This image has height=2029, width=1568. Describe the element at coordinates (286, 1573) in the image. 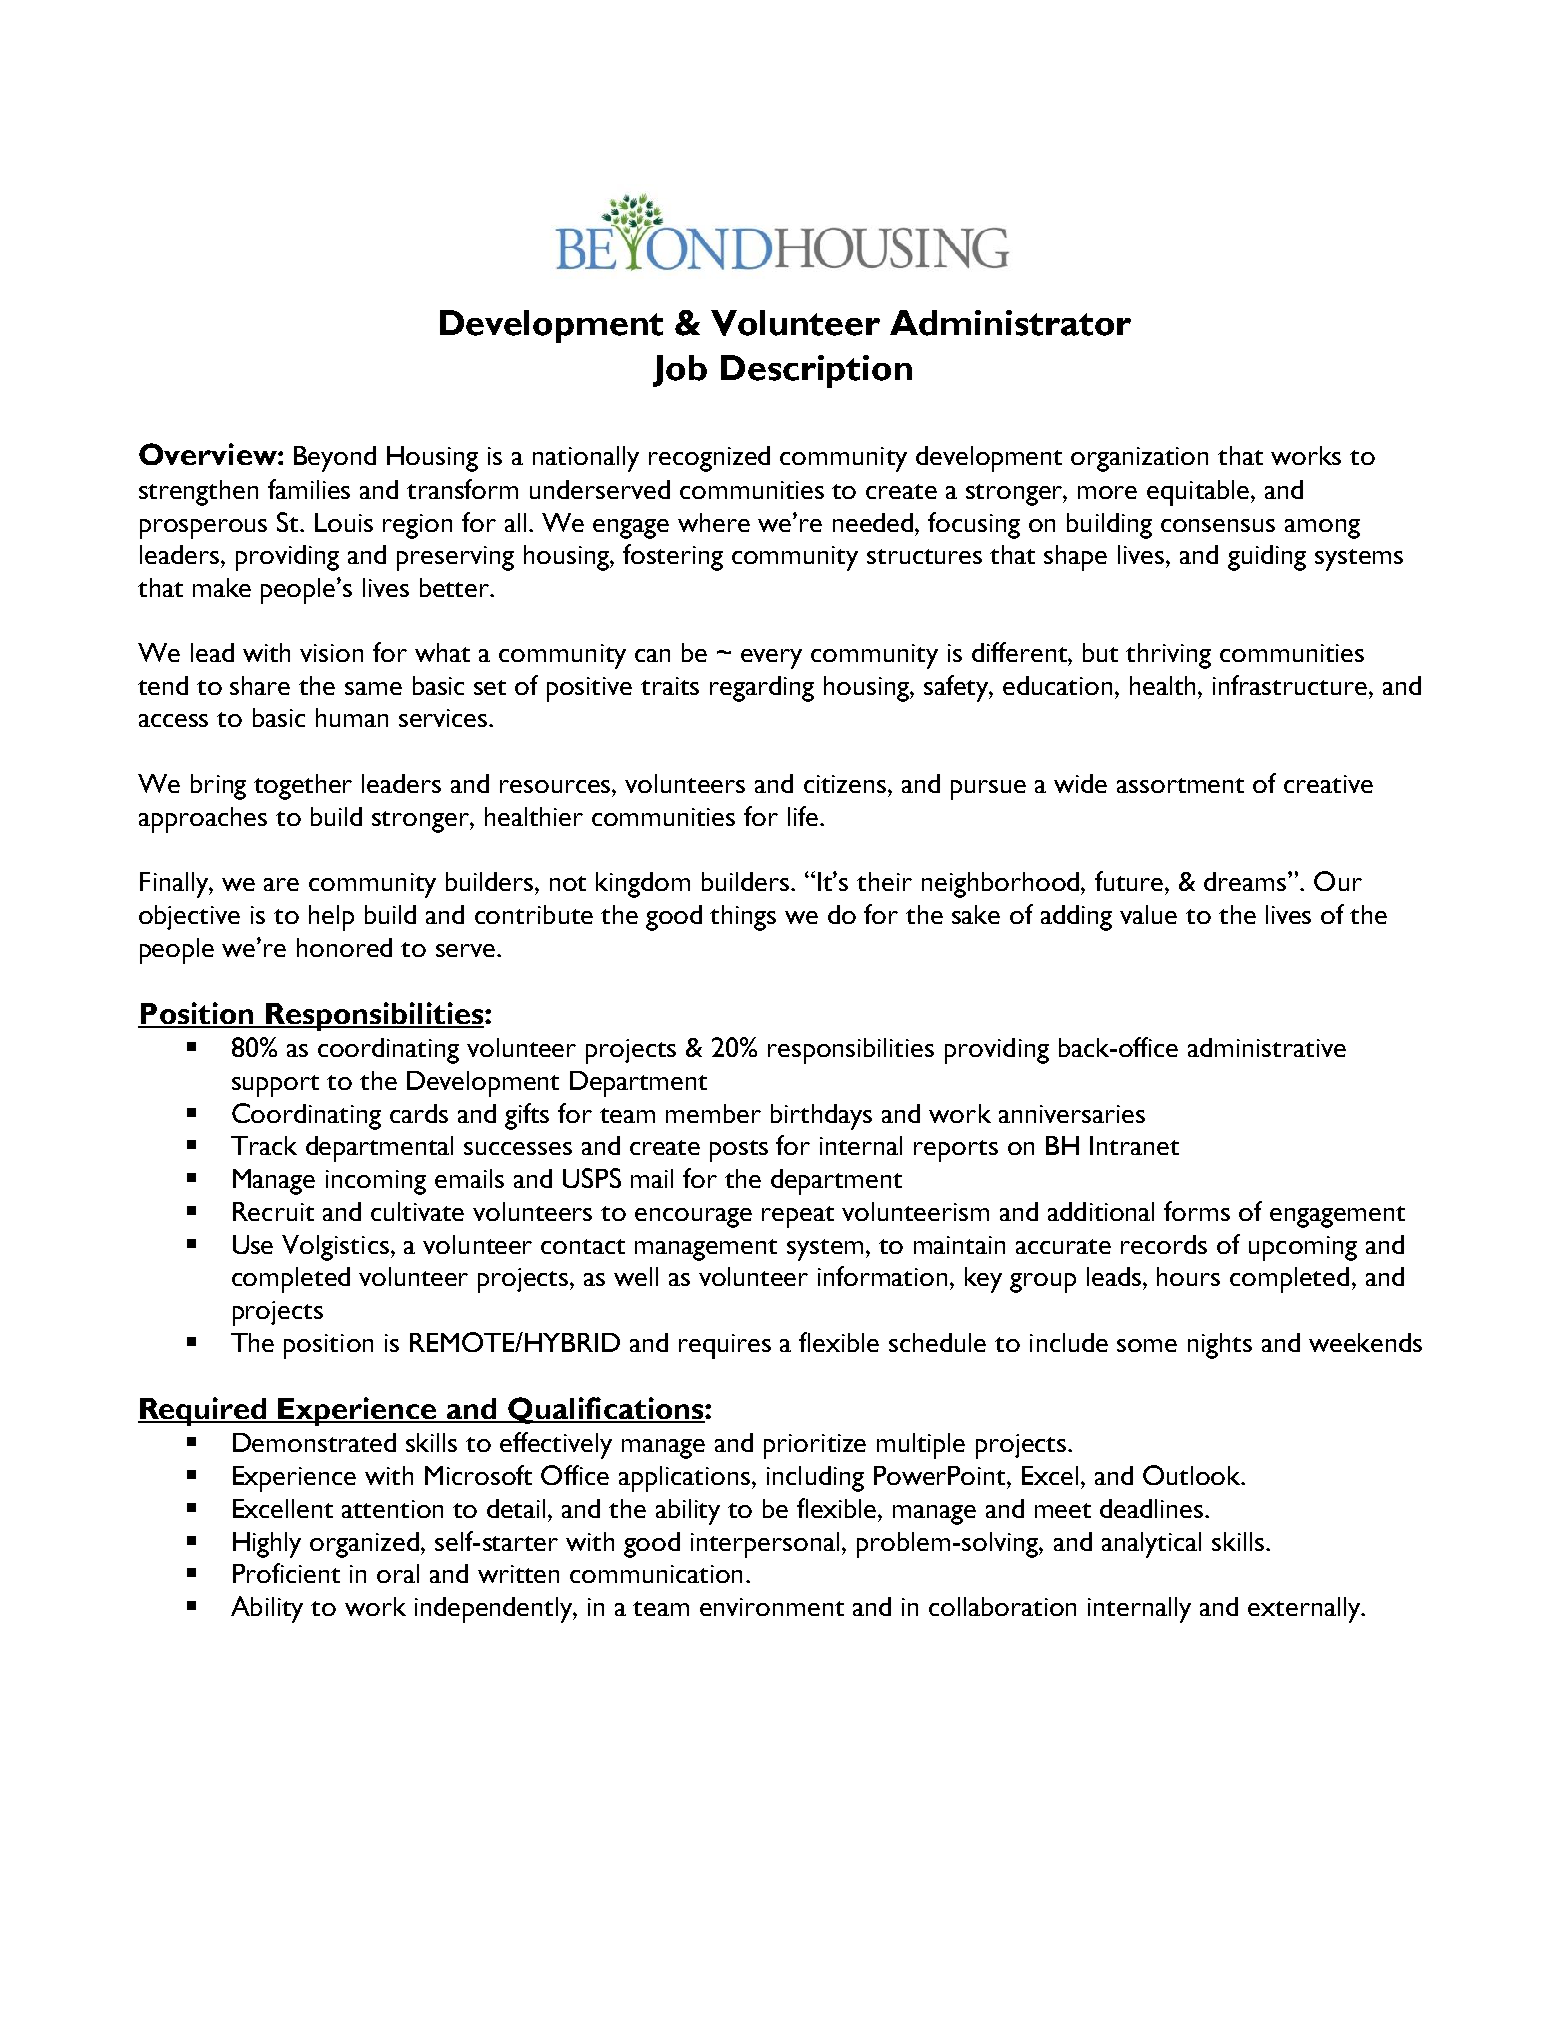

I see `Proficient` at that location.
